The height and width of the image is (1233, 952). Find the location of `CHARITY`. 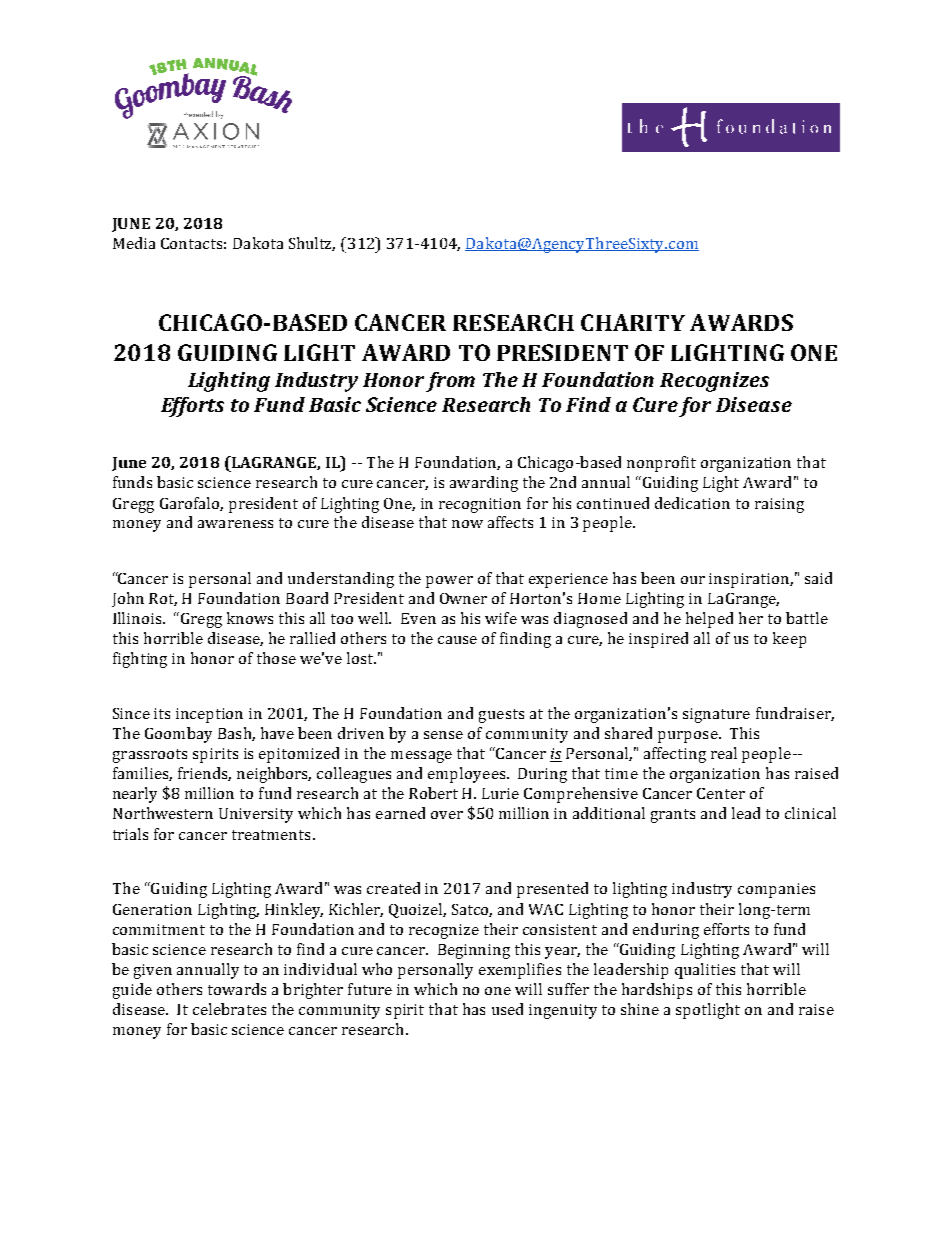

CHARITY is located at coordinates (633, 322).
